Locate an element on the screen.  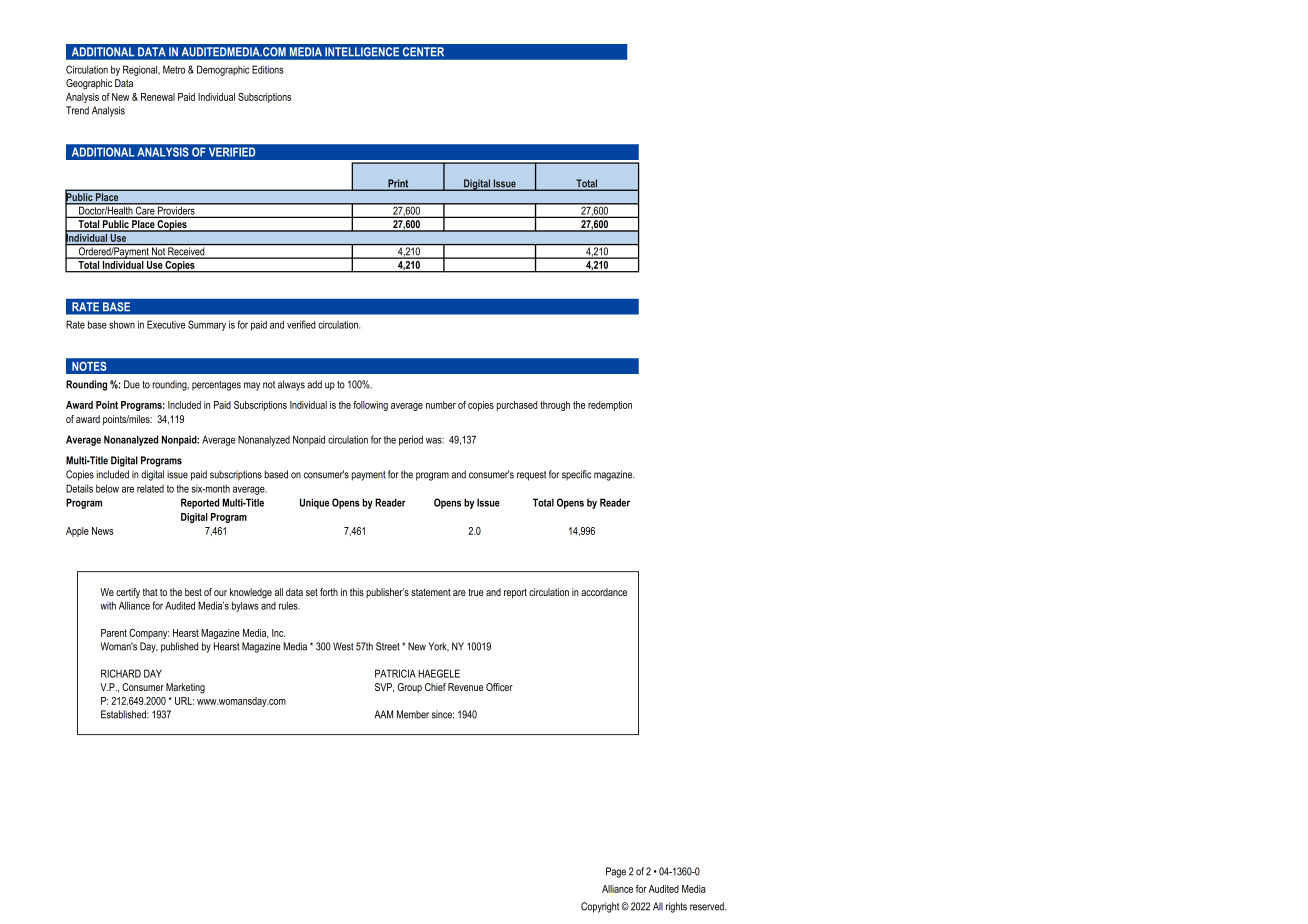
accordance is located at coordinates (604, 592).
